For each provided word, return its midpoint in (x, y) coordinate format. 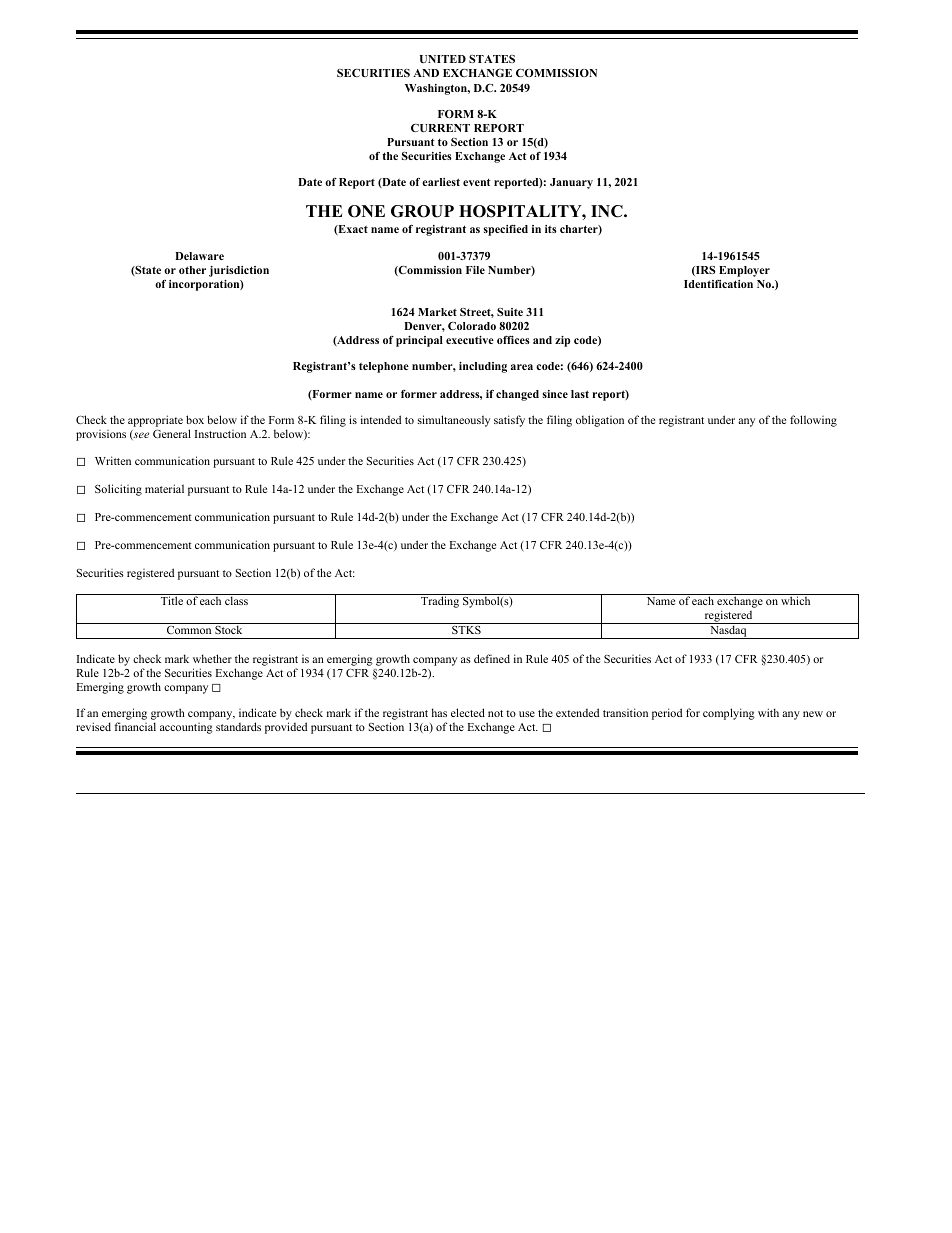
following (813, 421)
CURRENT (440, 128)
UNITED (443, 59)
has (439, 712)
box (195, 419)
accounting (186, 728)
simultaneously (454, 421)
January (571, 183)
